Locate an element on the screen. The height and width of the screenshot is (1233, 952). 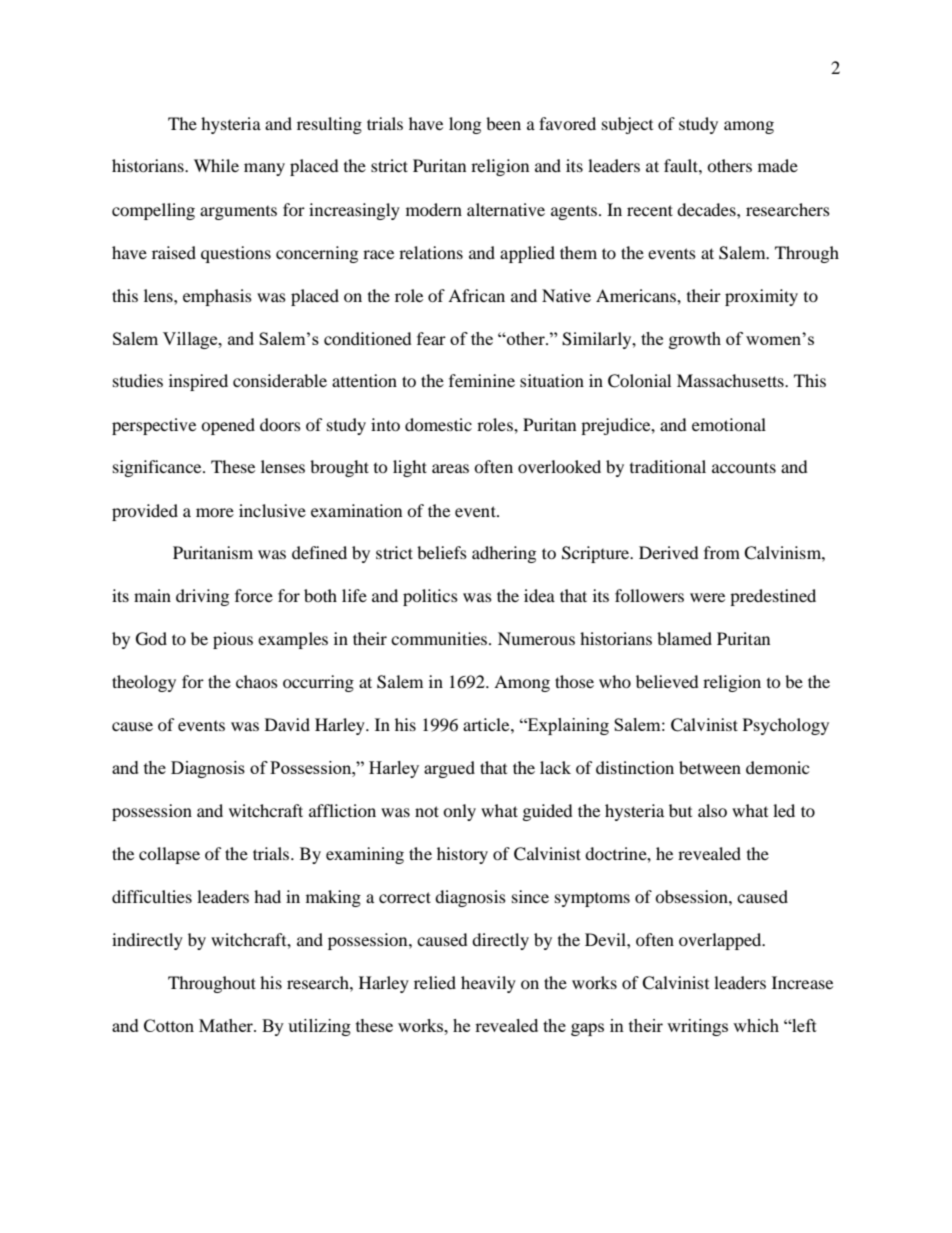
beliefs is located at coordinates (442, 552).
